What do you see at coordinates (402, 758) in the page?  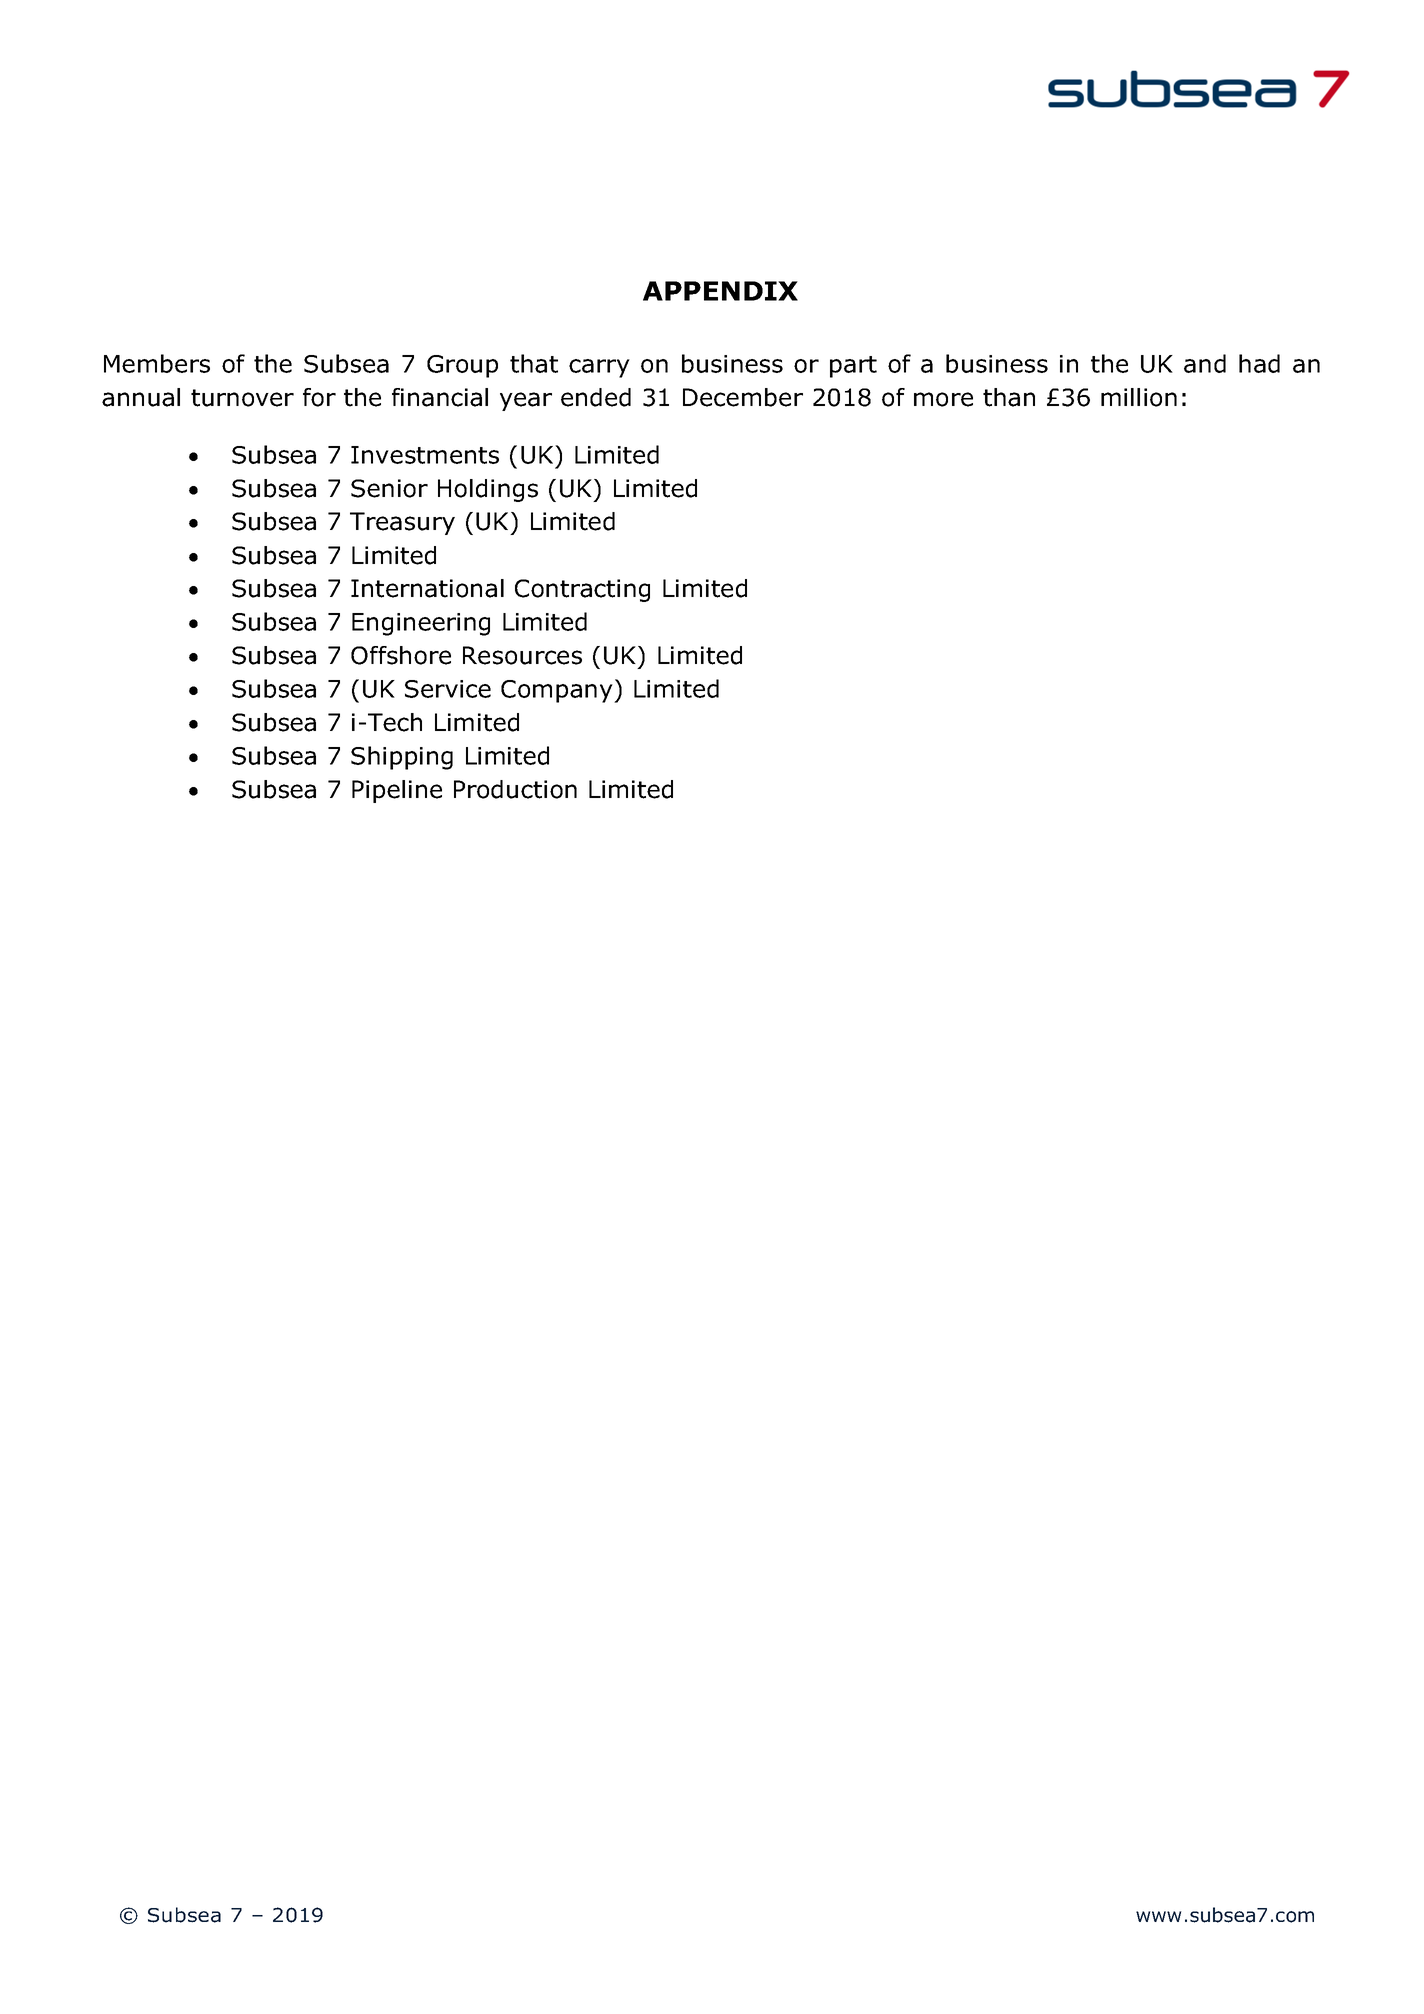 I see `Shipping` at bounding box center [402, 758].
